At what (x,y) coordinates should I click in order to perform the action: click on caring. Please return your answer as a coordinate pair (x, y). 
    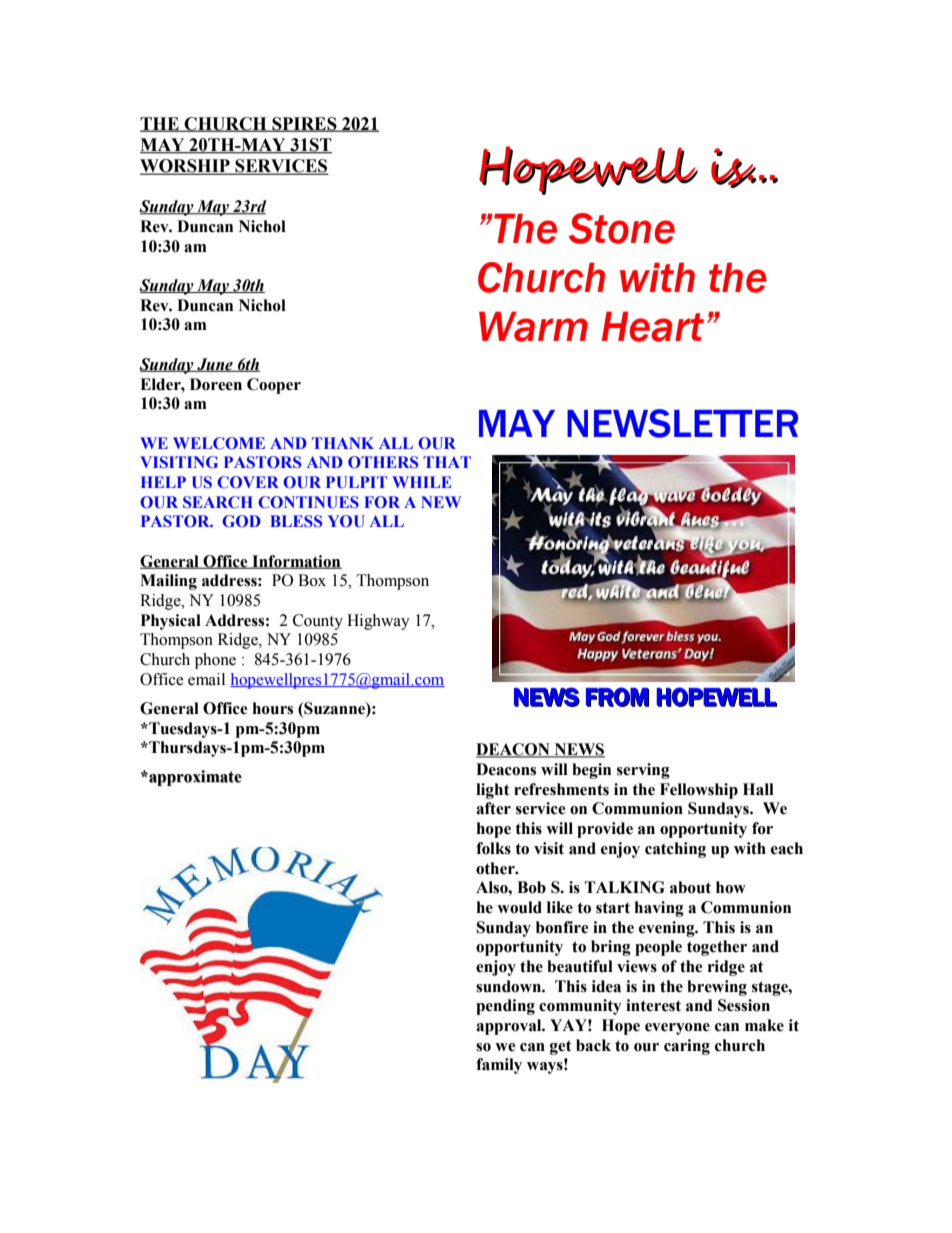
    Looking at the image, I should click on (687, 1047).
